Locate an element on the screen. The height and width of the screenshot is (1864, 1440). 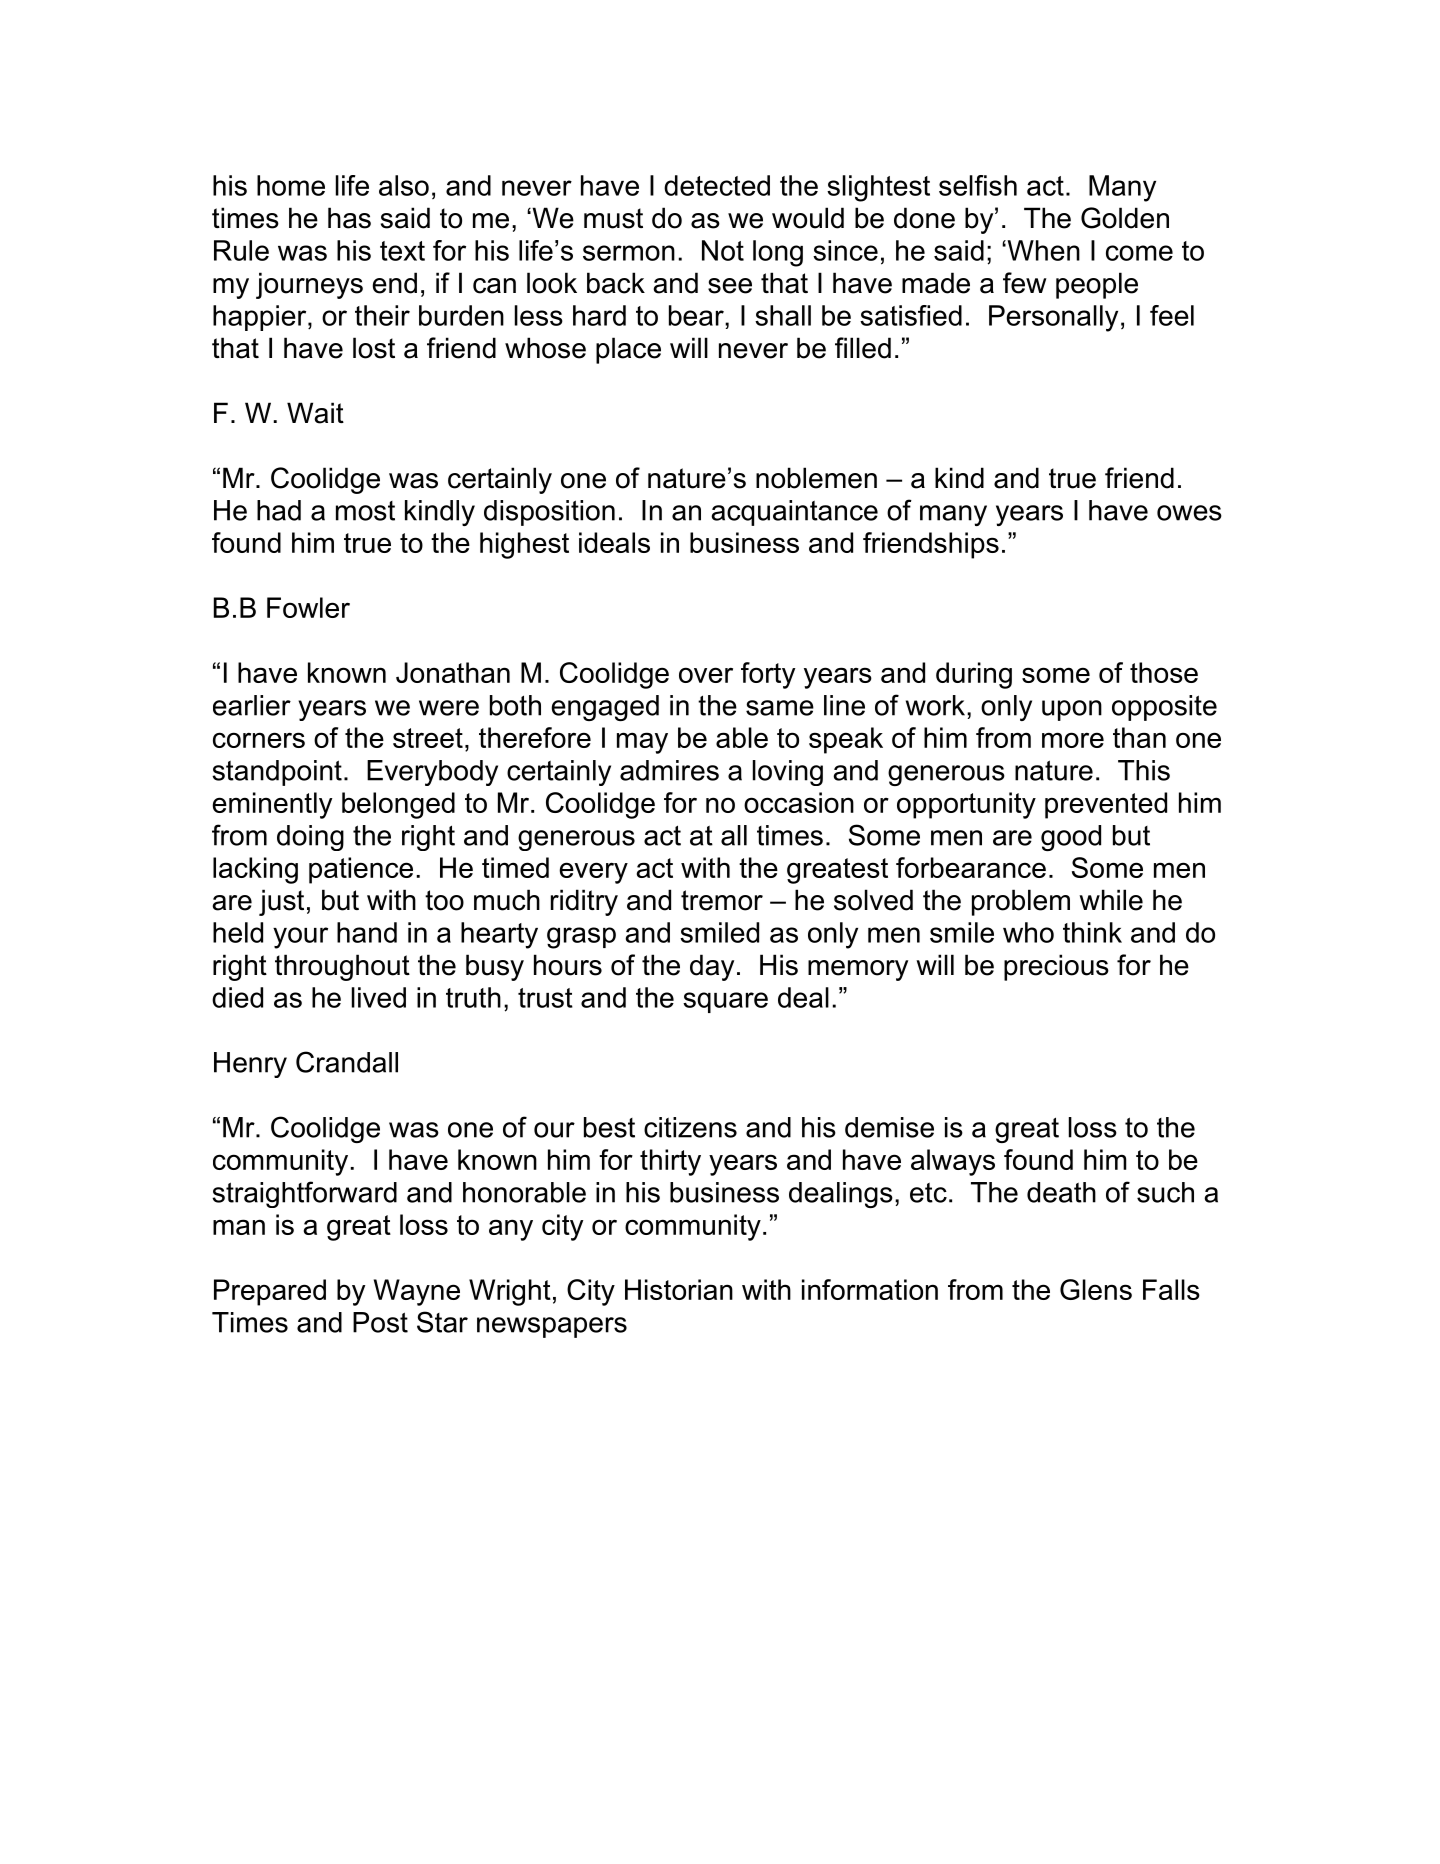
Post is located at coordinates (380, 1322).
